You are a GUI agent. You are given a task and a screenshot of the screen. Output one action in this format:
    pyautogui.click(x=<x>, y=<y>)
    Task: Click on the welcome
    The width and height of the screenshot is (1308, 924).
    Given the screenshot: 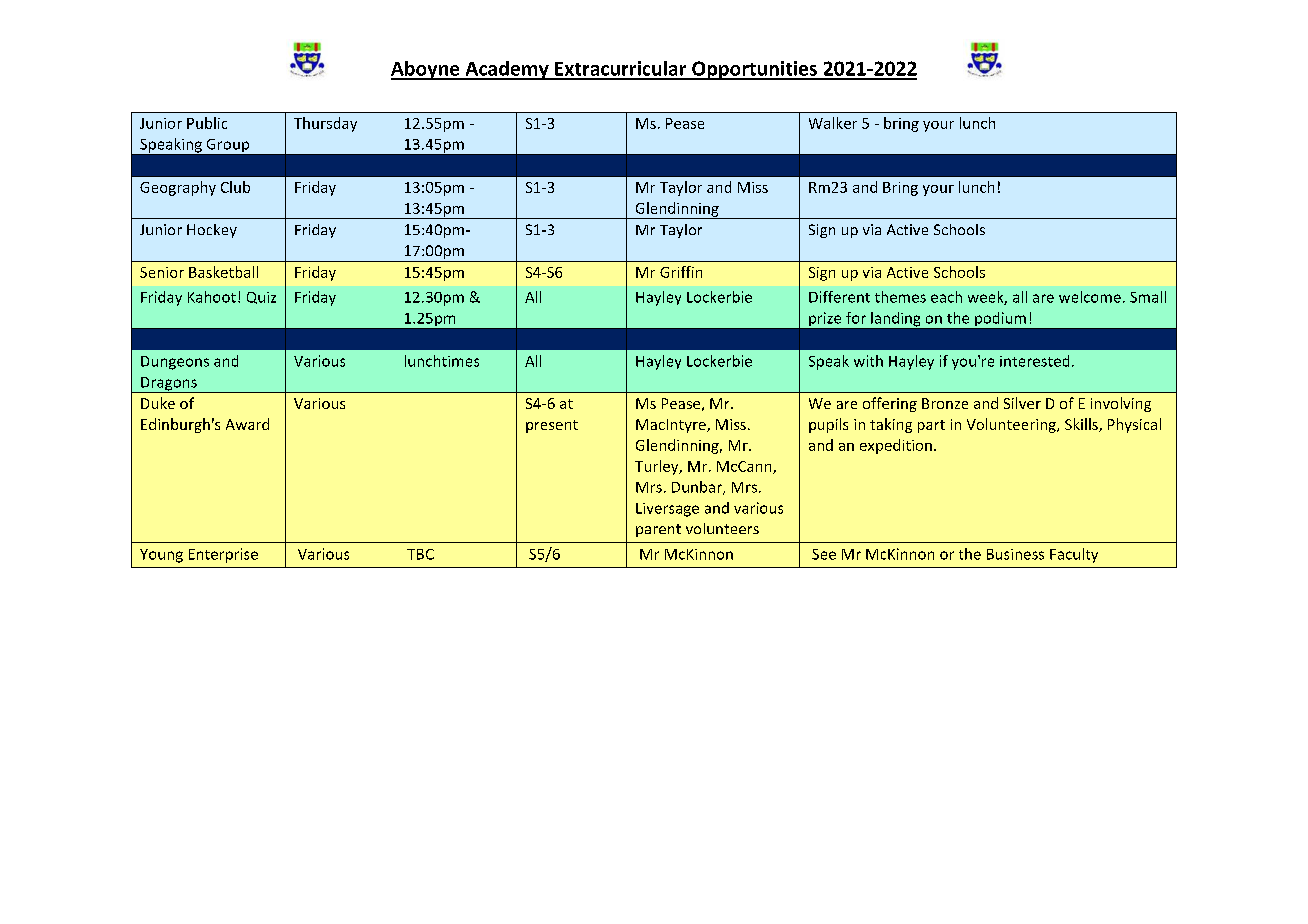 What is the action you would take?
    pyautogui.click(x=1090, y=297)
